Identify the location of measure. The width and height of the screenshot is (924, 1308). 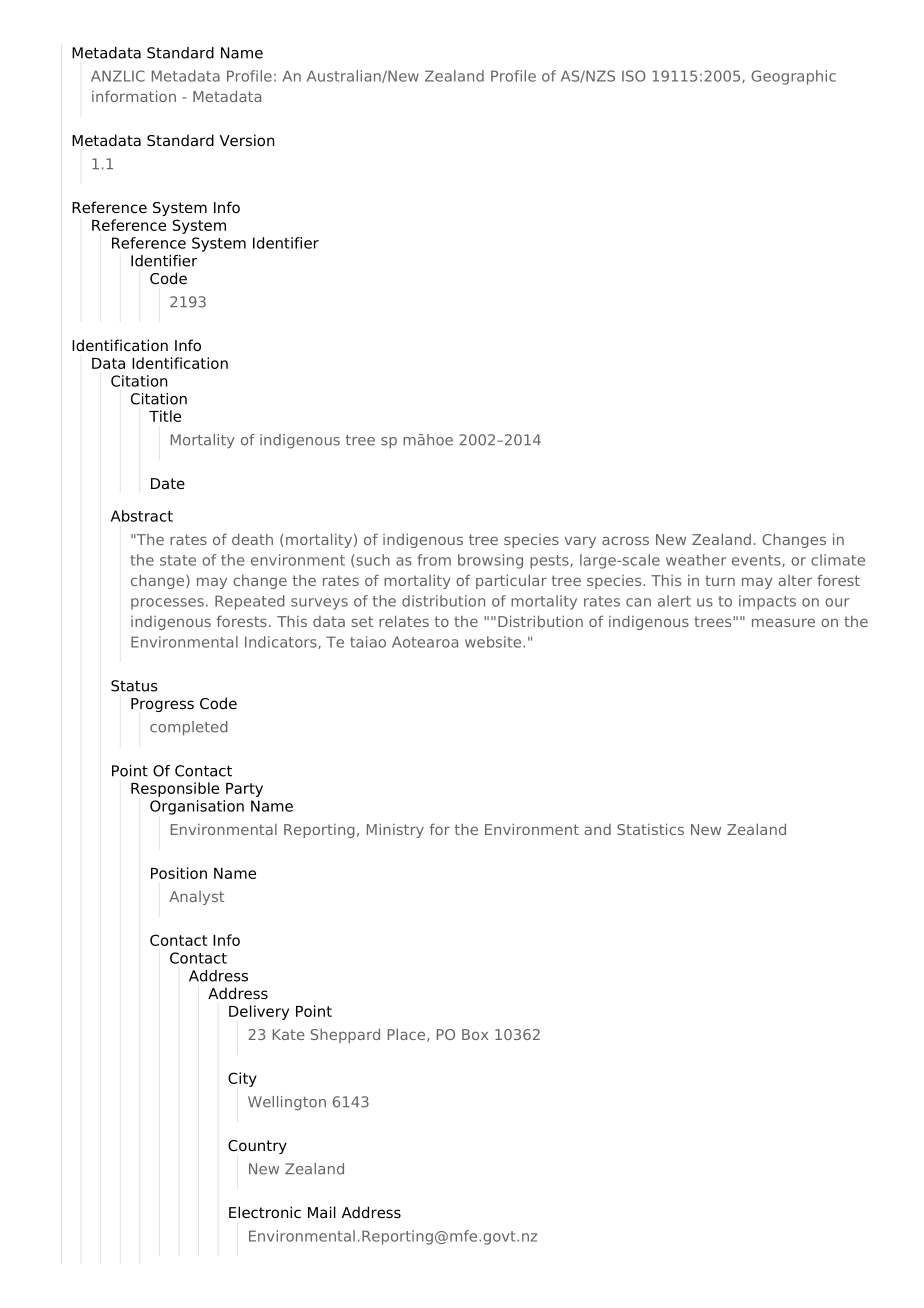
(783, 622).
